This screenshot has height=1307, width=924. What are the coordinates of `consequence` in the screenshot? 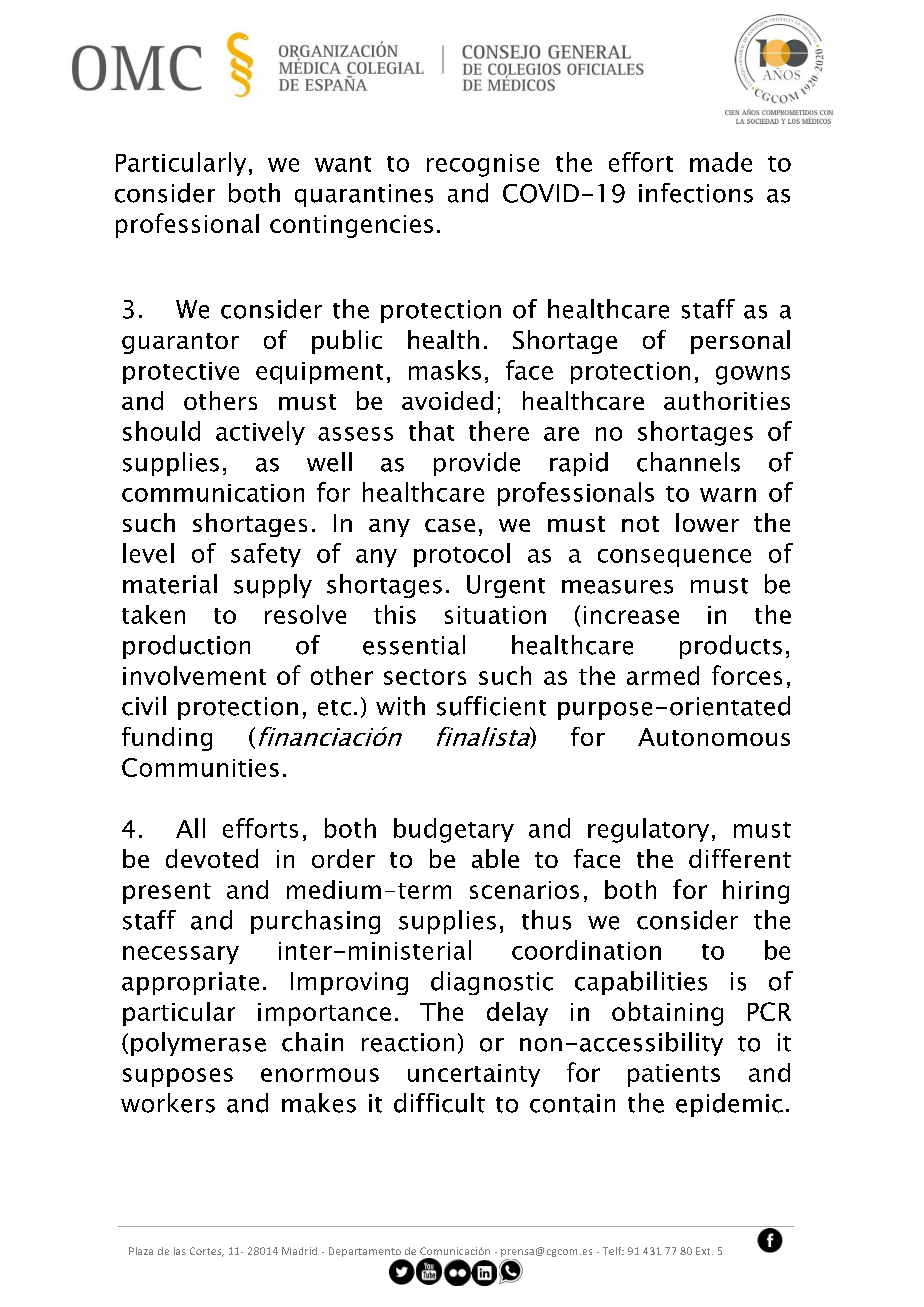 It's located at (674, 558).
